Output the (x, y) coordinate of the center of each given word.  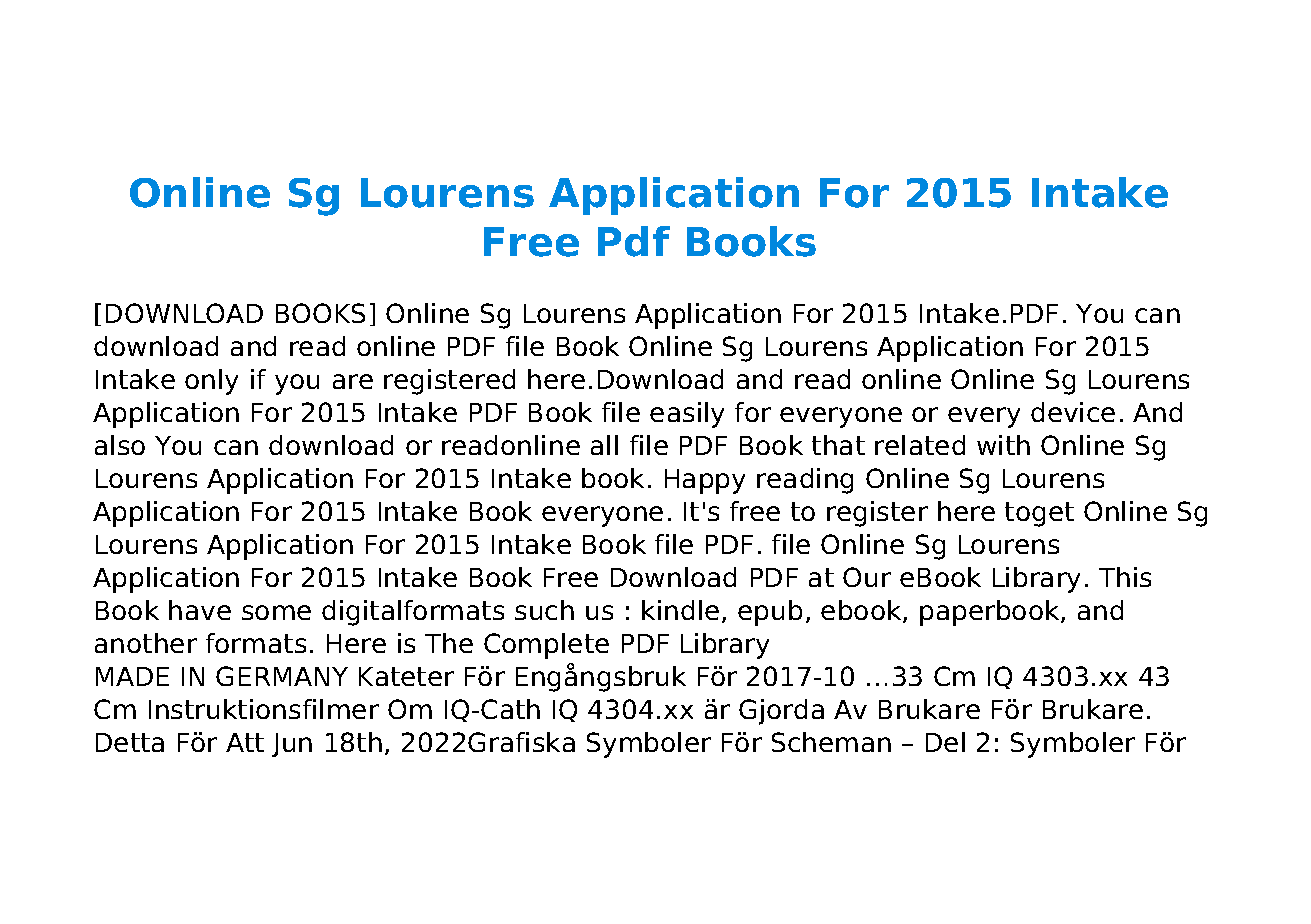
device (1073, 412)
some (276, 612)
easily (687, 415)
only (211, 382)
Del (945, 742)
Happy (705, 481)
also (120, 445)
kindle (680, 610)
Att (245, 742)
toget (1039, 514)
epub (770, 613)
